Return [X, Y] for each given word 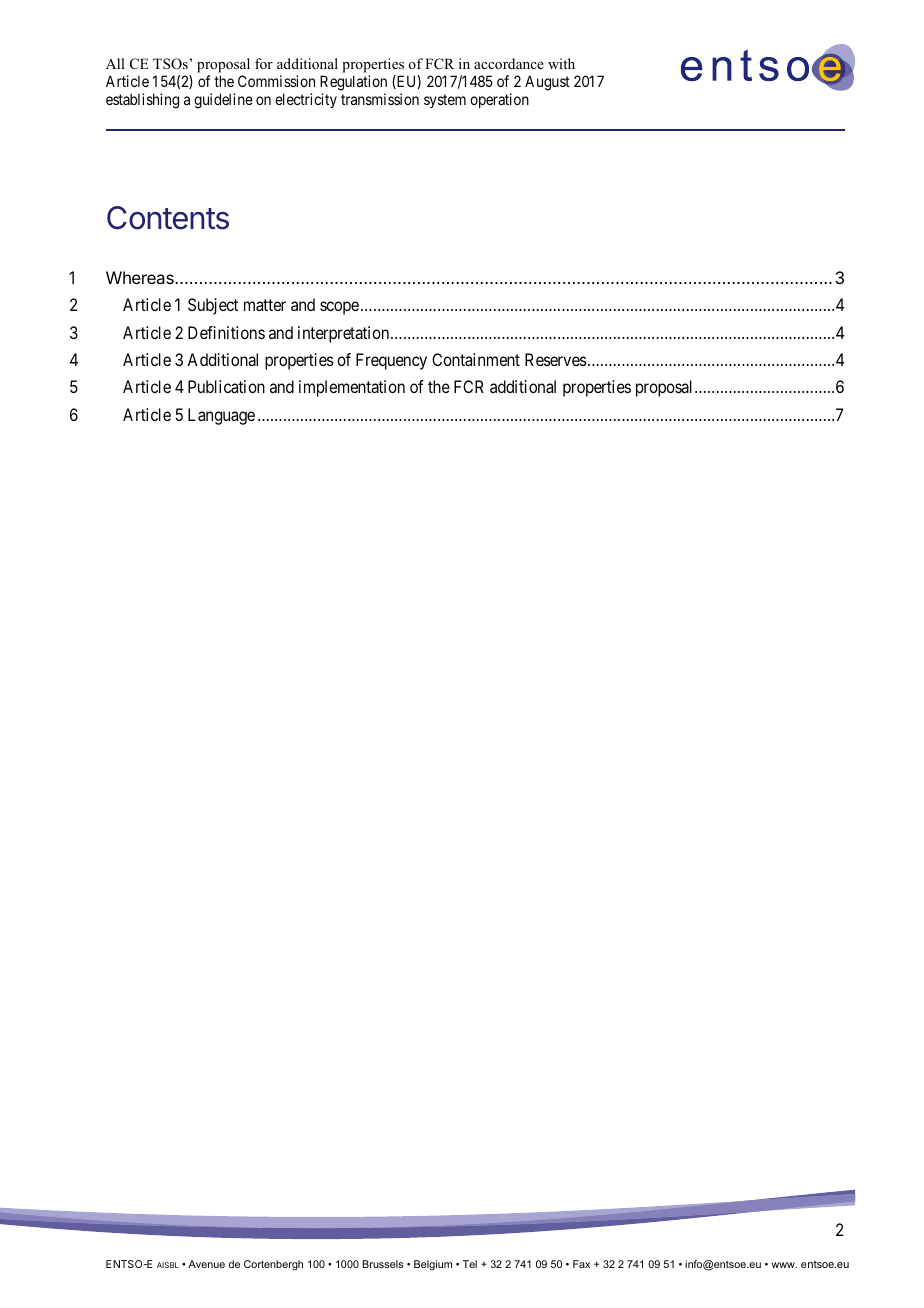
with [561, 63]
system [445, 101]
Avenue [206, 1264]
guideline [223, 101]
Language [221, 416]
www [784, 1265]
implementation [352, 388]
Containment [476, 359]
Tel [470, 1264]
